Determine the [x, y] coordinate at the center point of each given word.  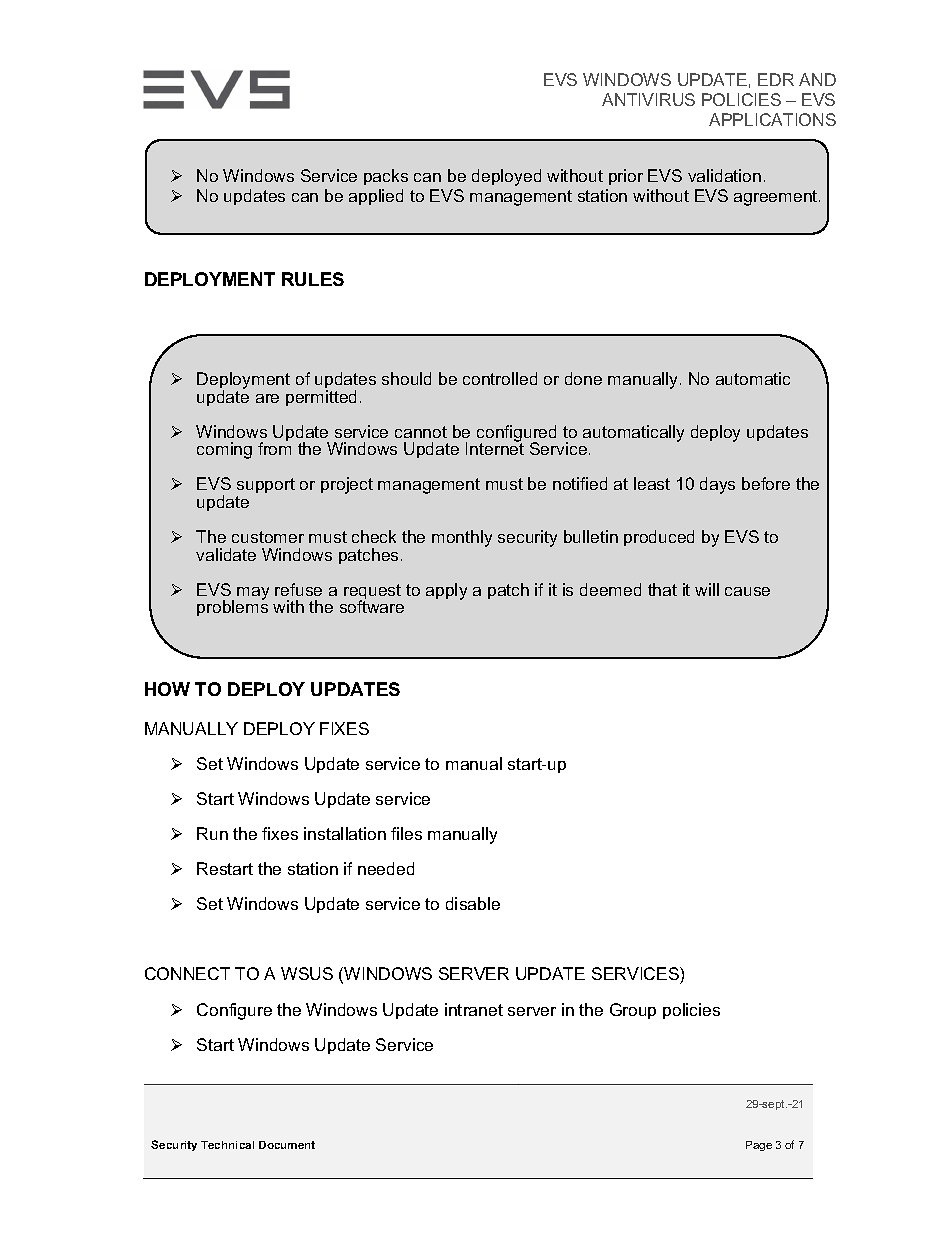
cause [747, 591]
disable [473, 903]
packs [386, 177]
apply [446, 591]
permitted [321, 398]
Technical [227, 1145]
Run [212, 833]
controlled [500, 378]
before [766, 483]
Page [759, 1146]
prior [626, 177]
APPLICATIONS [772, 119]
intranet [474, 1009]
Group [633, 1011]
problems [232, 607]
